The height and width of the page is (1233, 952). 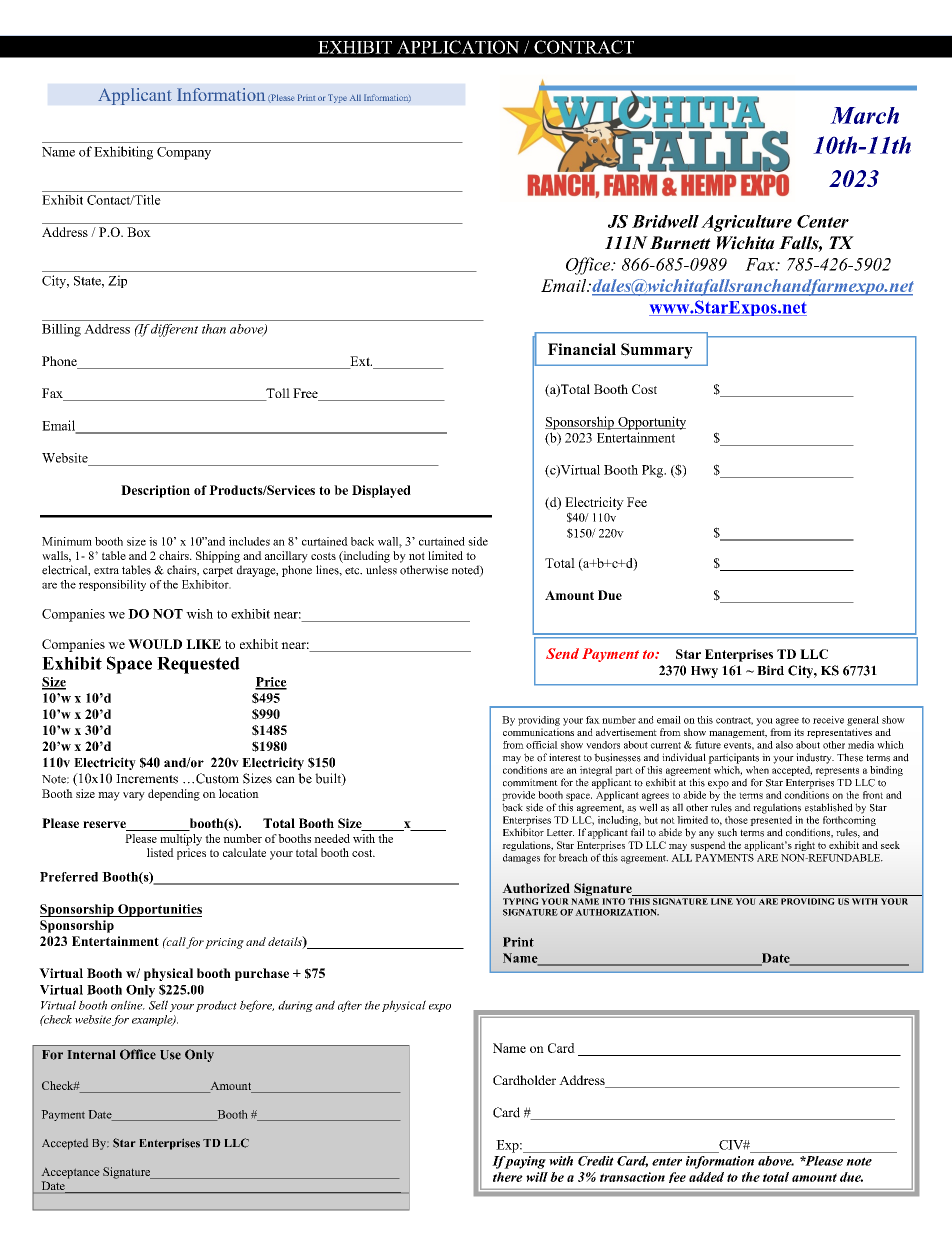 I want to click on Opportunities, so click(x=159, y=910).
